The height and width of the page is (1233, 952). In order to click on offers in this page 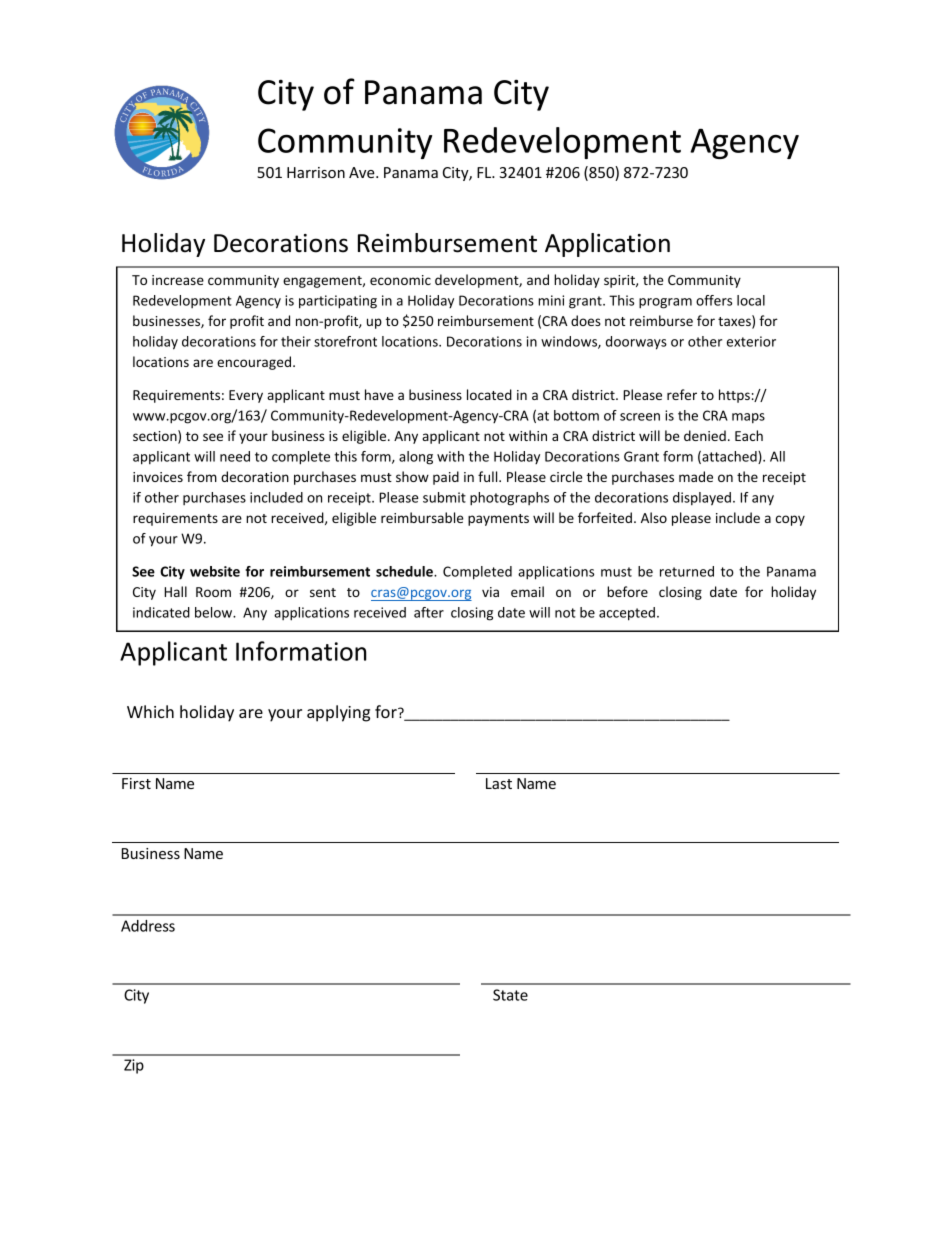, I will do `click(714, 300)`.
